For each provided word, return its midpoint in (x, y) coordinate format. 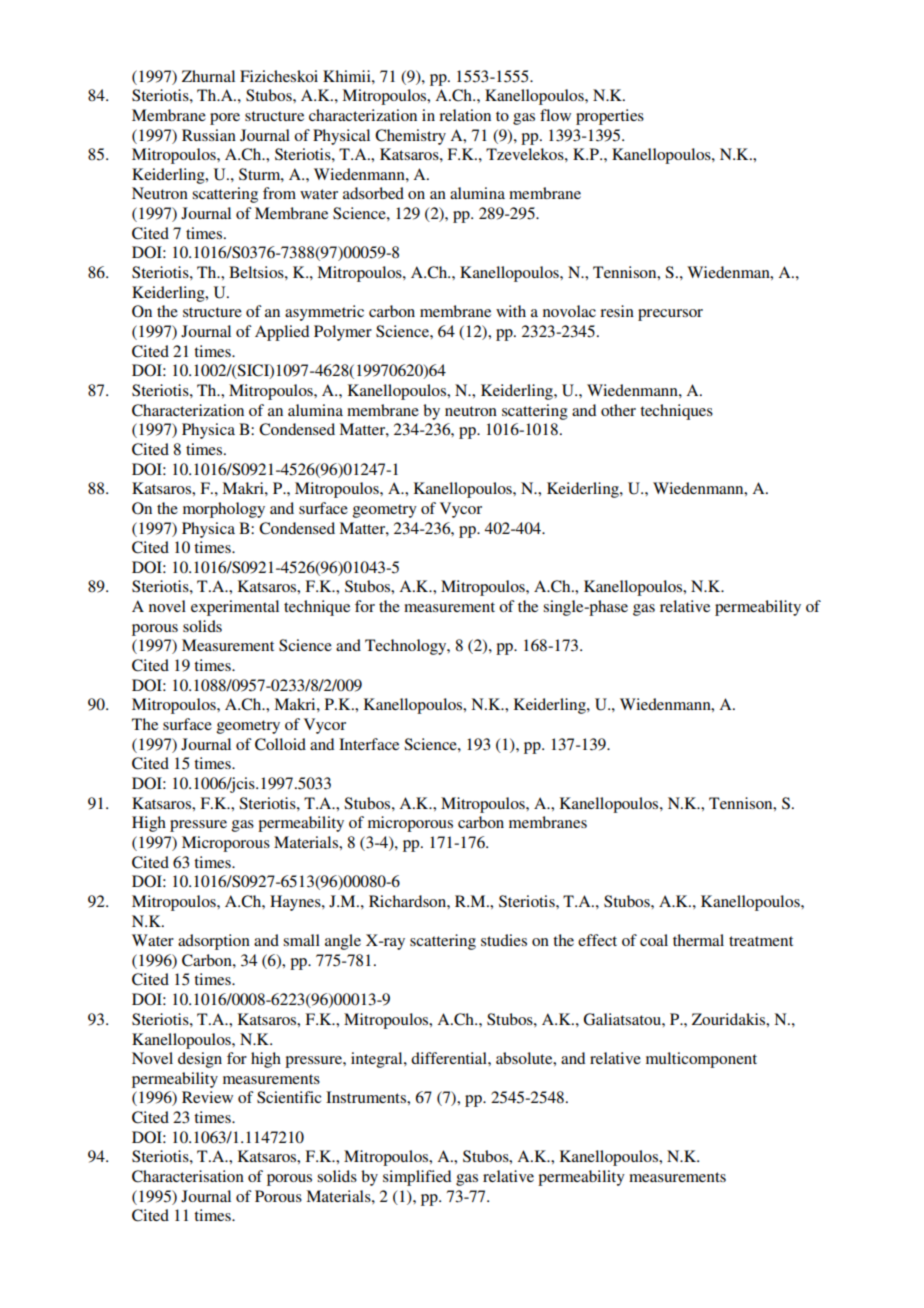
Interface (369, 744)
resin (617, 311)
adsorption (214, 942)
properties (610, 117)
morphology (224, 510)
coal (654, 940)
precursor (670, 315)
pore (225, 119)
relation (465, 115)
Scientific (289, 1097)
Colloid (280, 744)
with (511, 311)
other (618, 410)
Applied (282, 333)
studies (504, 940)
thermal (698, 940)
